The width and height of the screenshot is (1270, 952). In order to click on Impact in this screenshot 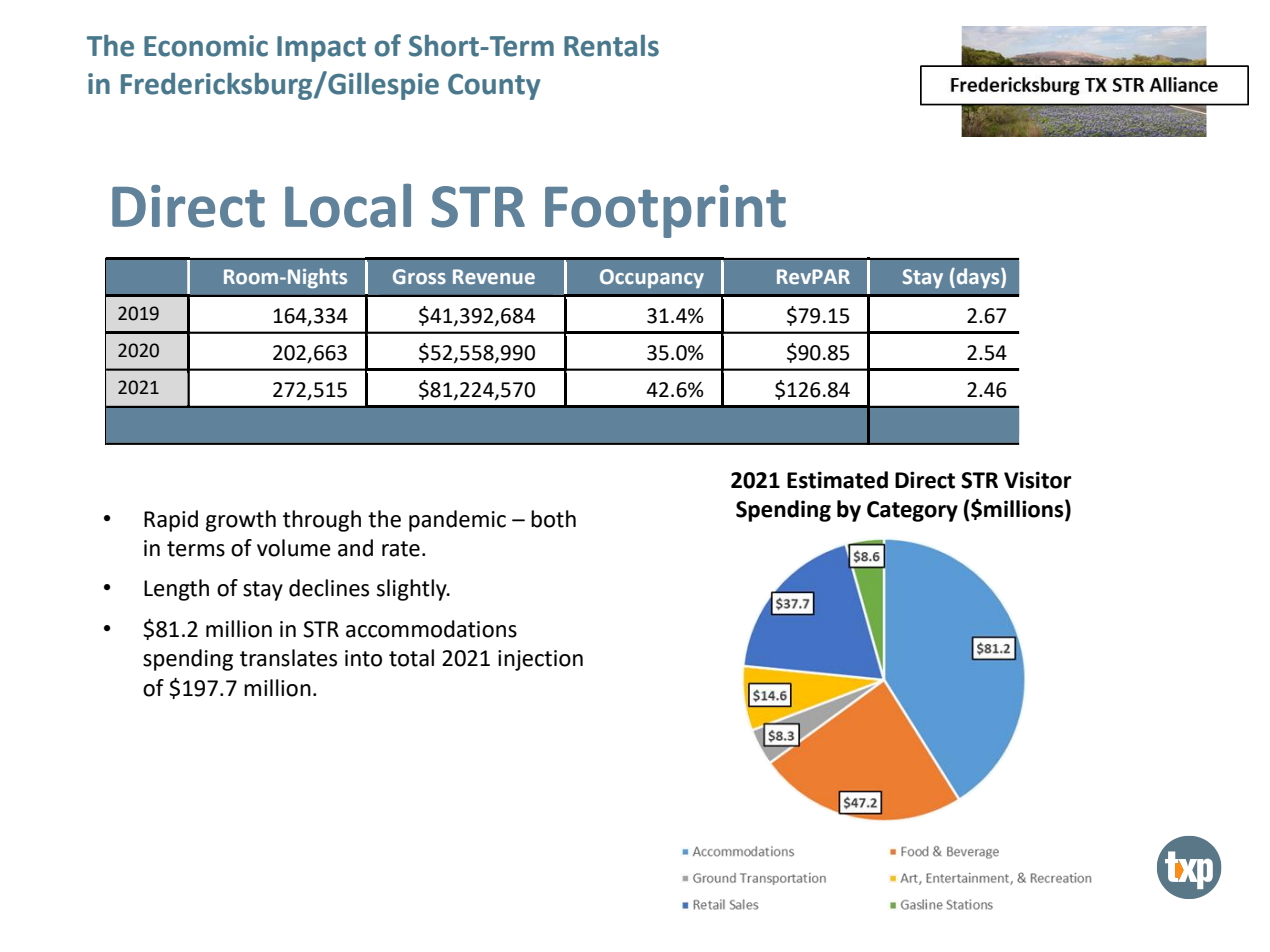, I will do `click(321, 49)`.
